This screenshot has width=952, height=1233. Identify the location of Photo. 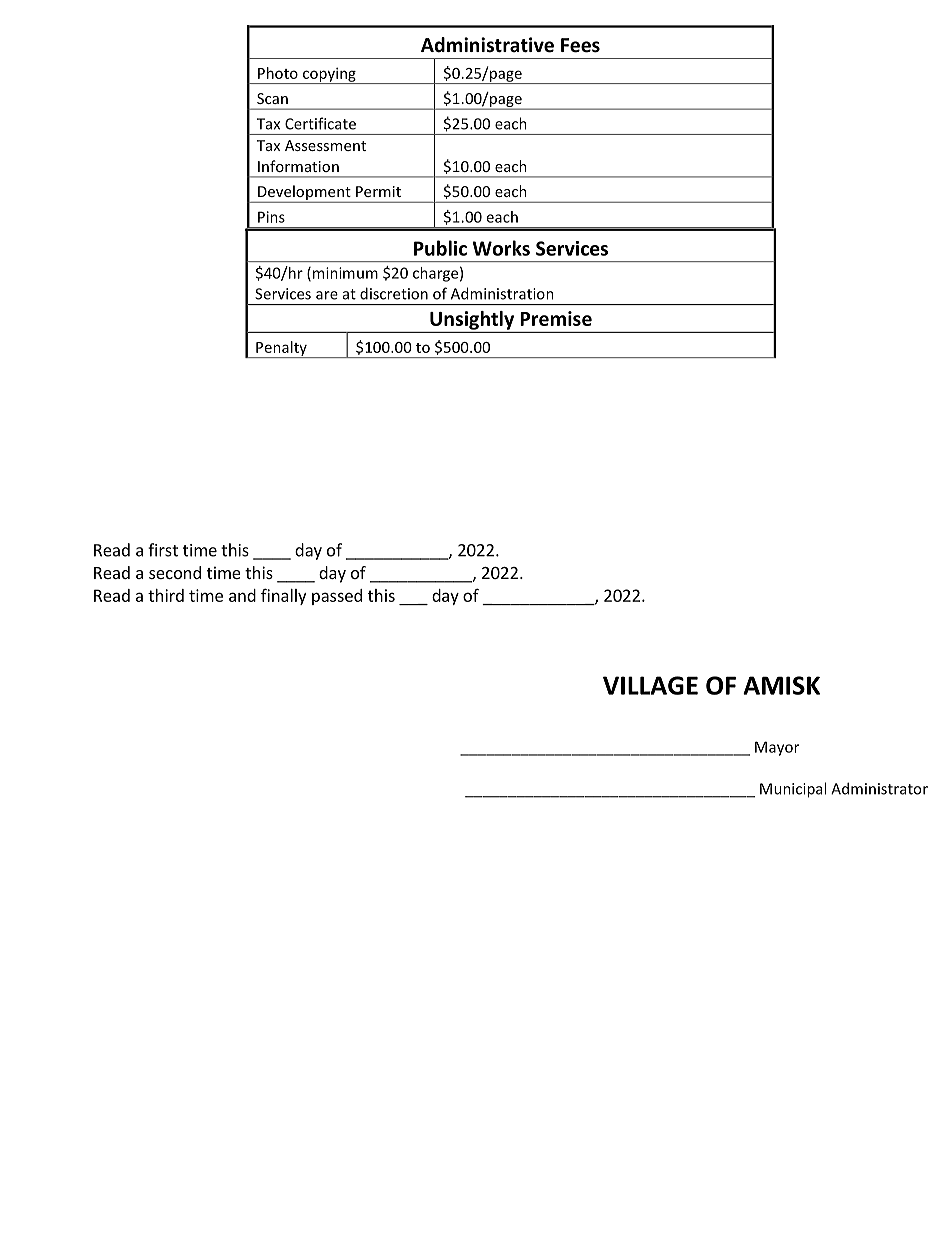
(278, 73).
